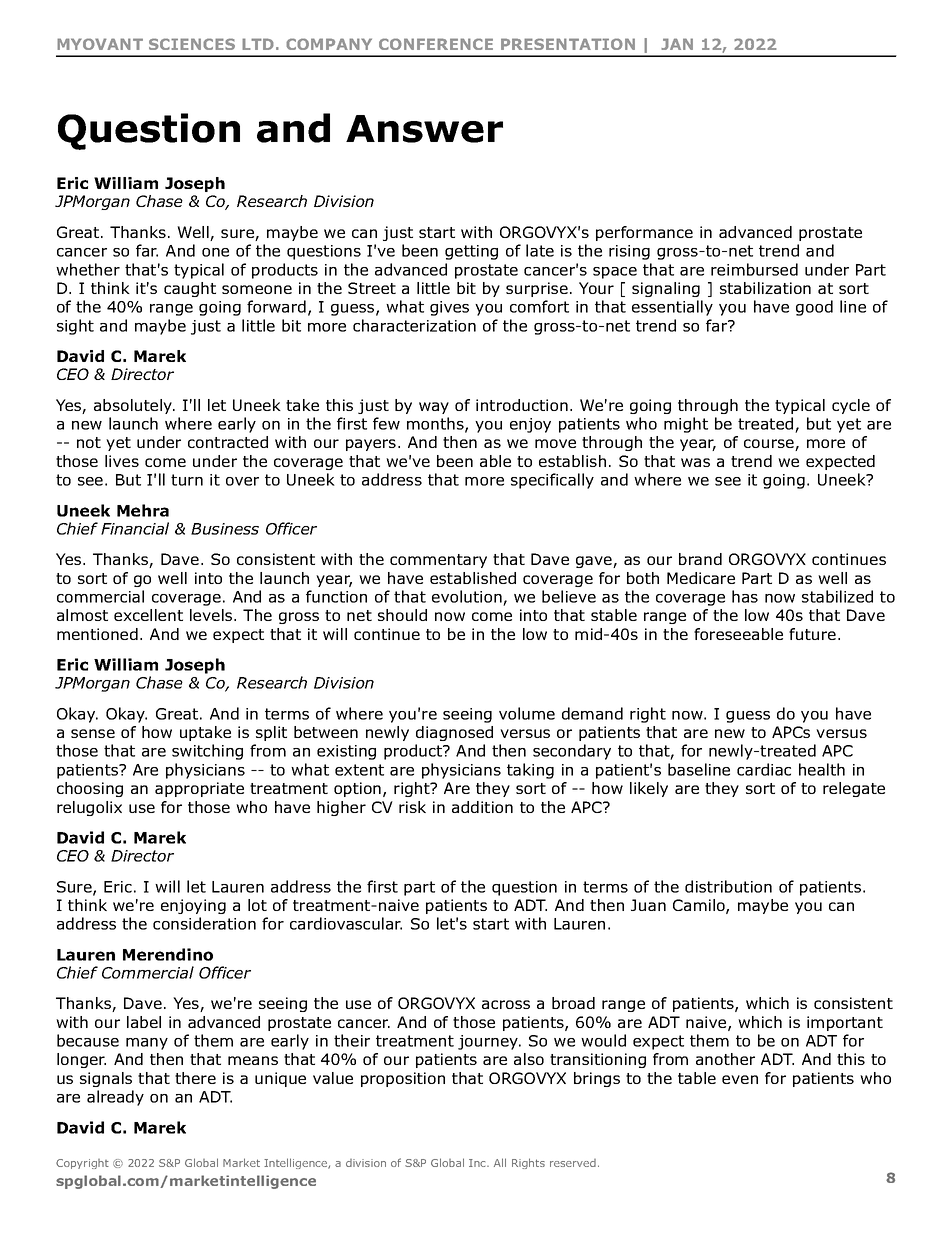 The height and width of the screenshot is (1233, 952). What do you see at coordinates (115, 1098) in the screenshot?
I see `already` at bounding box center [115, 1098].
